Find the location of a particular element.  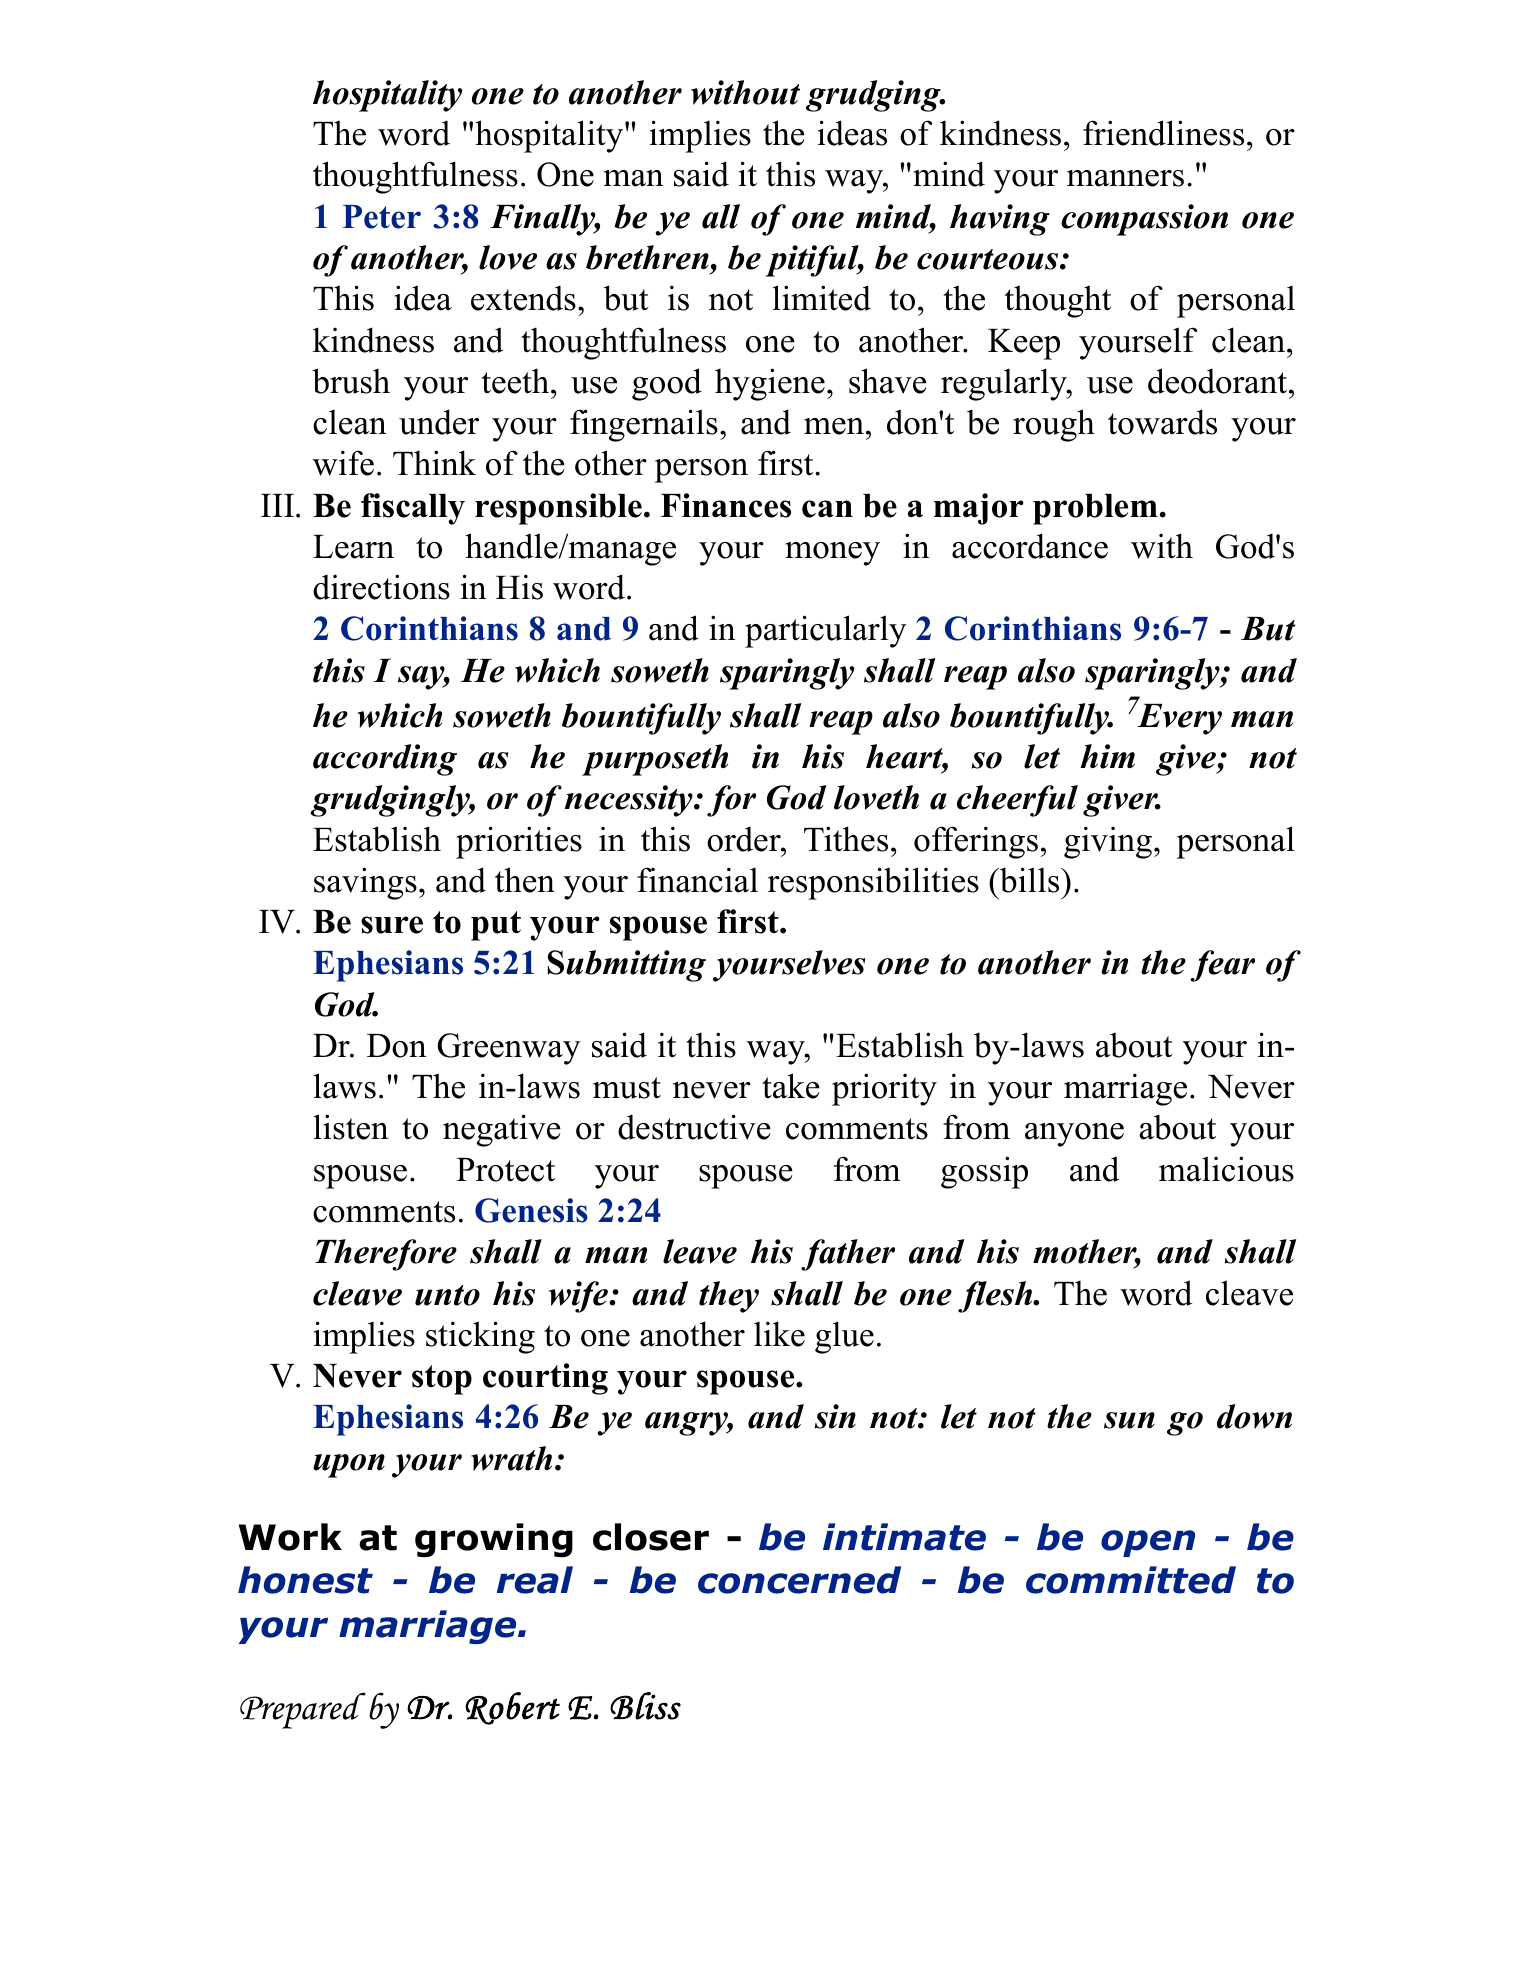

particularly is located at coordinates (826, 631).
